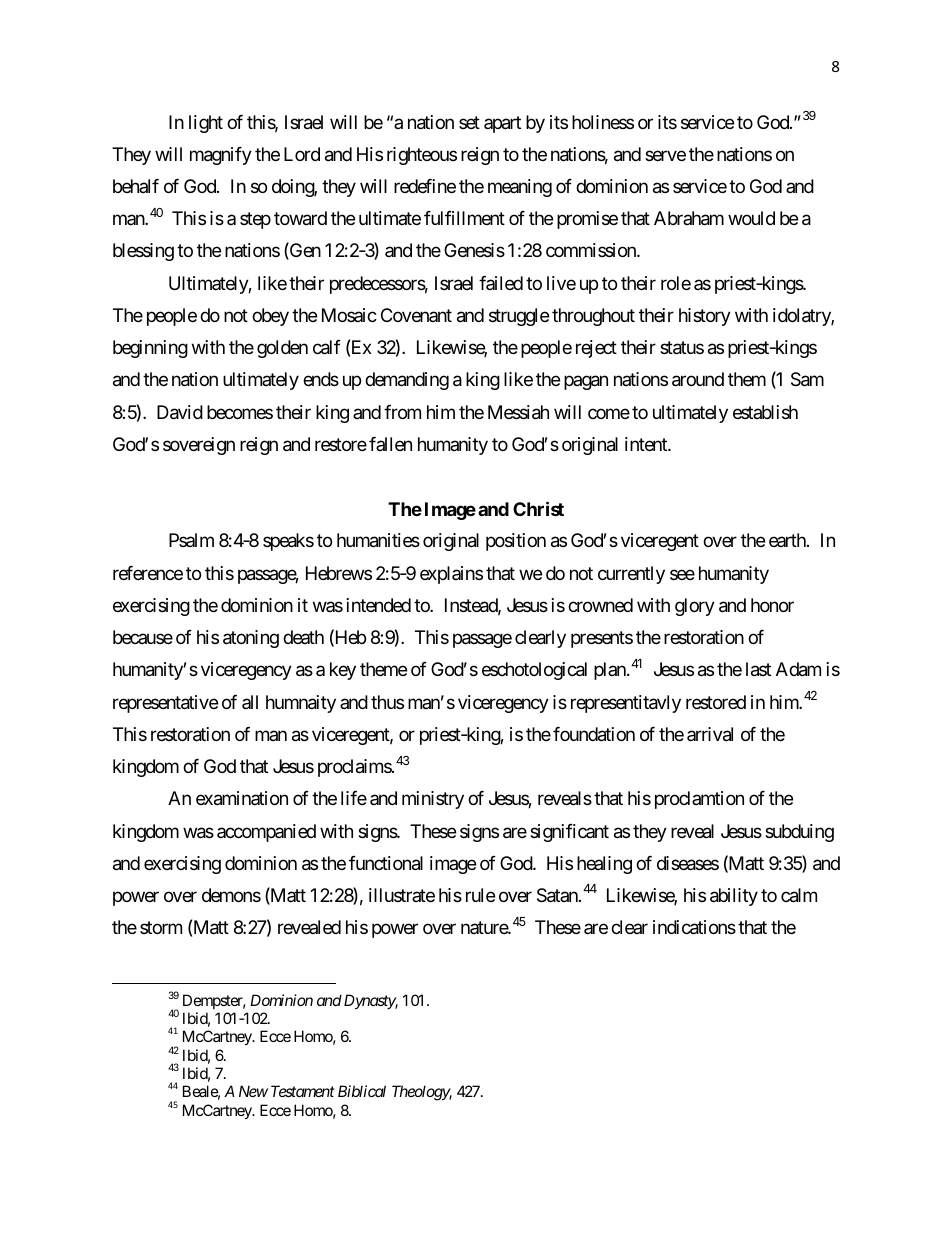 This screenshot has width=952, height=1233. What do you see at coordinates (751, 218) in the screenshot?
I see `would` at bounding box center [751, 218].
